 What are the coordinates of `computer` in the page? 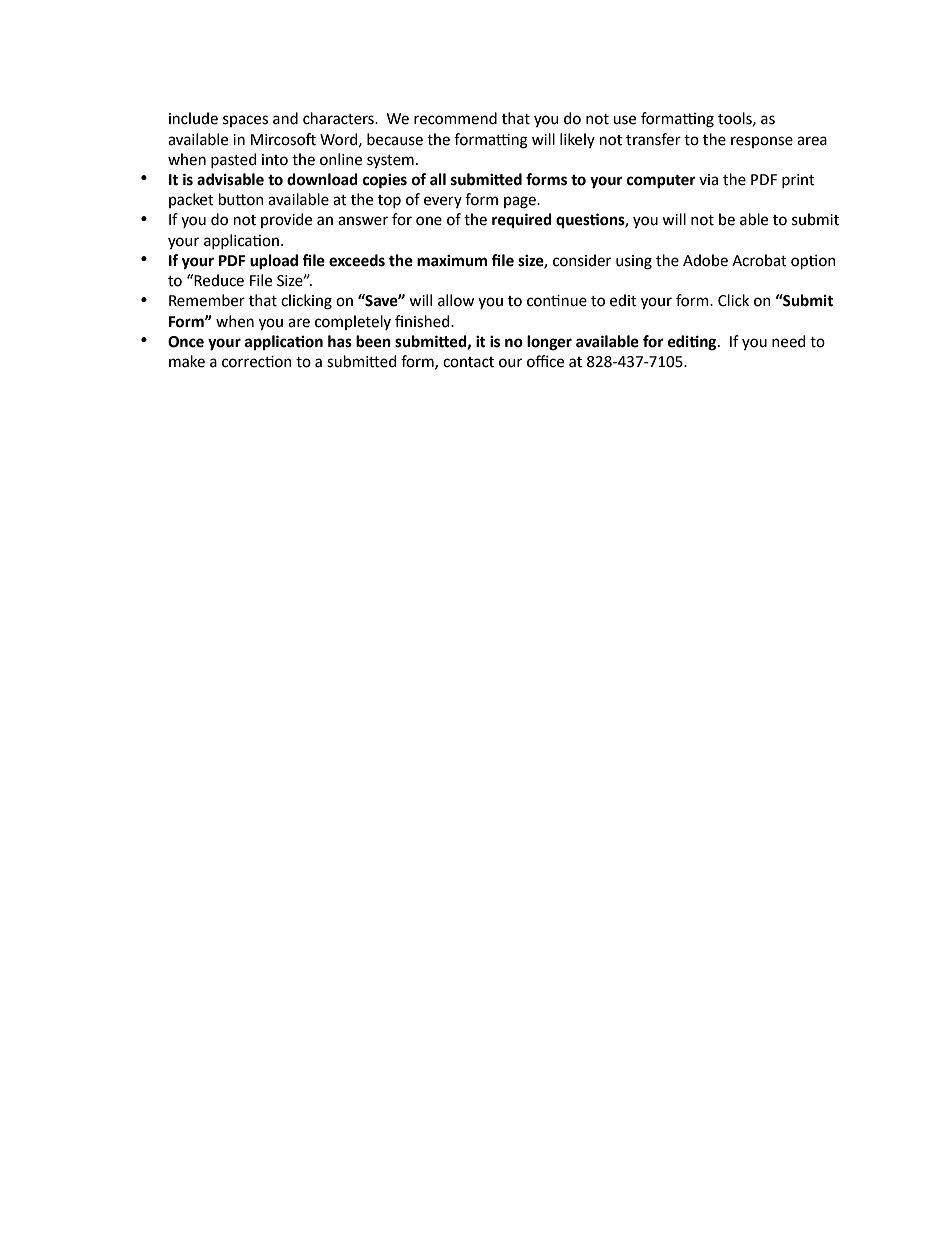 It's located at (661, 182).
